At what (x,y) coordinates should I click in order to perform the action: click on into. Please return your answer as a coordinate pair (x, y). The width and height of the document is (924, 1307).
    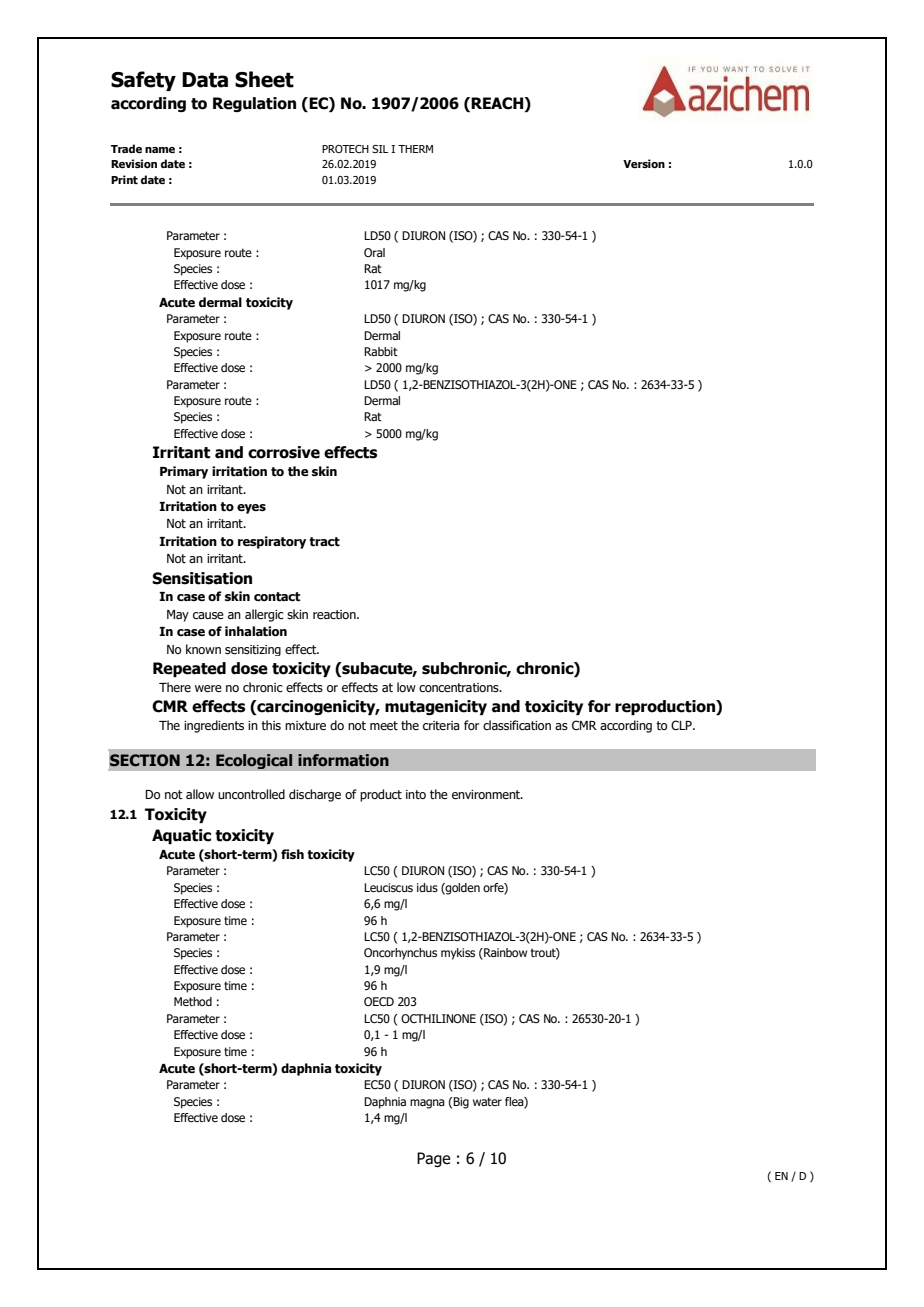
    Looking at the image, I should click on (416, 794).
